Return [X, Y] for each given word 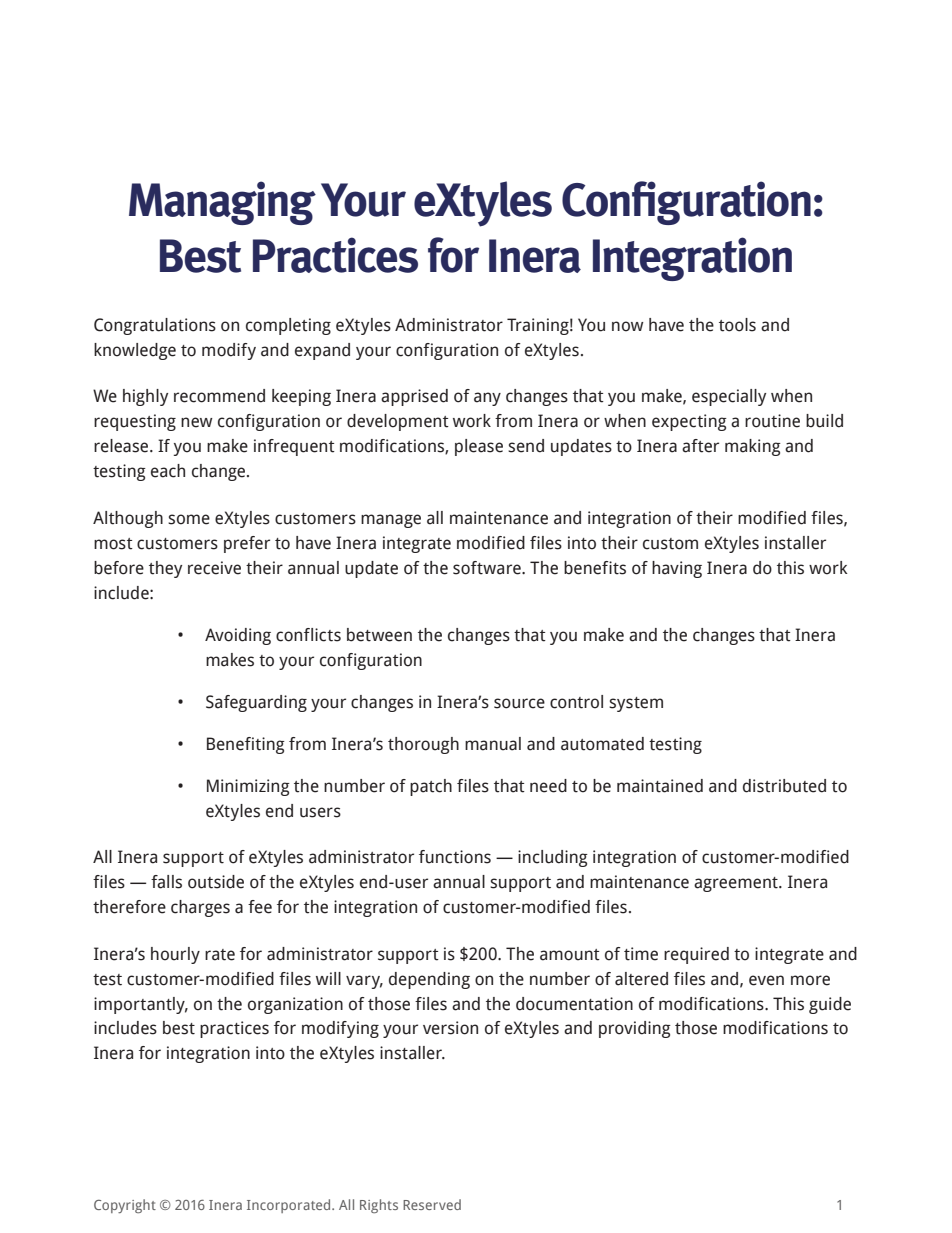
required [696, 955]
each [168, 471]
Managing [222, 203]
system [636, 704]
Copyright [125, 1206]
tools [737, 325]
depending [429, 980]
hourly [175, 955]
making [753, 447]
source [519, 703]
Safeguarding [256, 703]
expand [322, 351]
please [479, 447]
